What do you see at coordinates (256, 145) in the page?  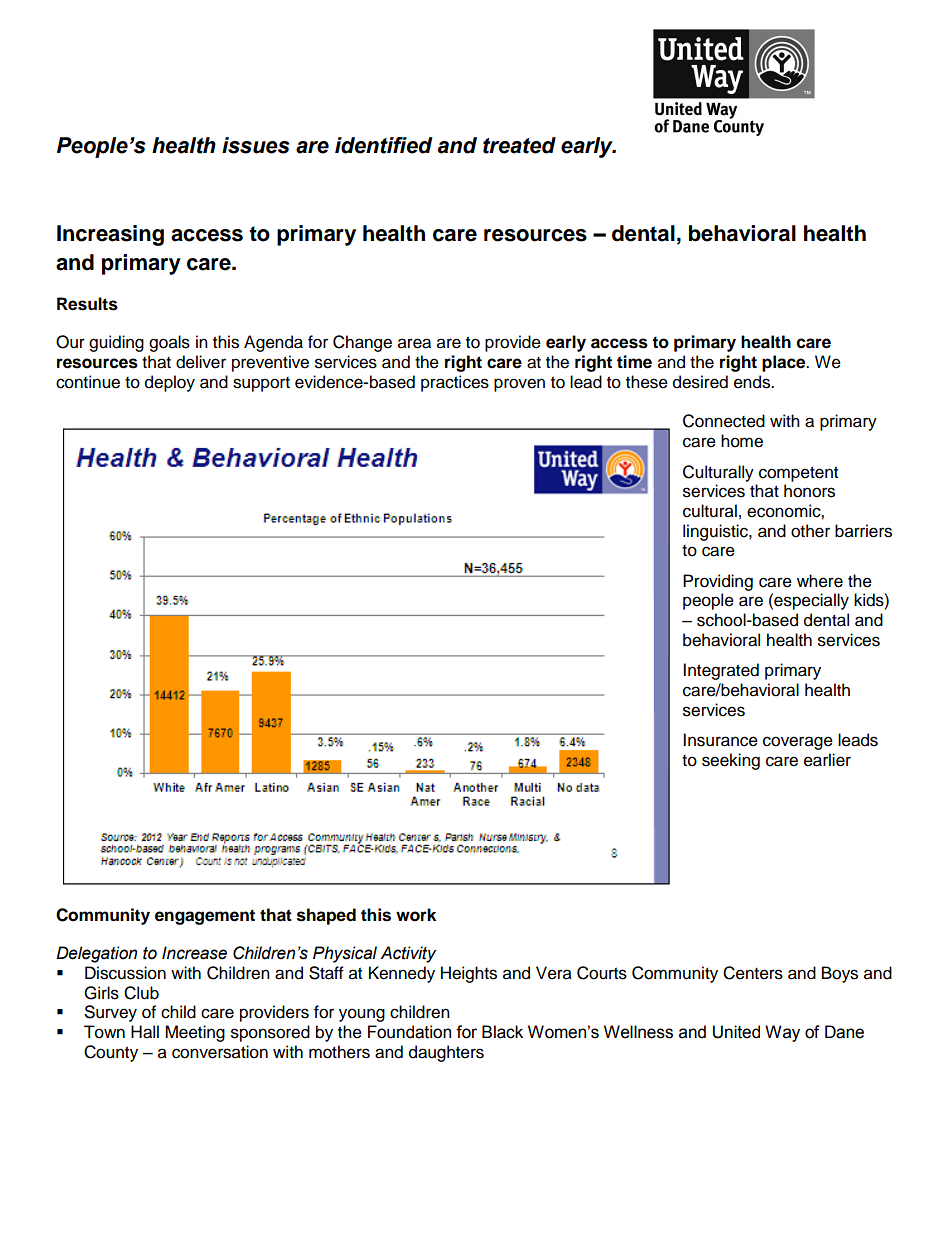 I see `issues` at bounding box center [256, 145].
